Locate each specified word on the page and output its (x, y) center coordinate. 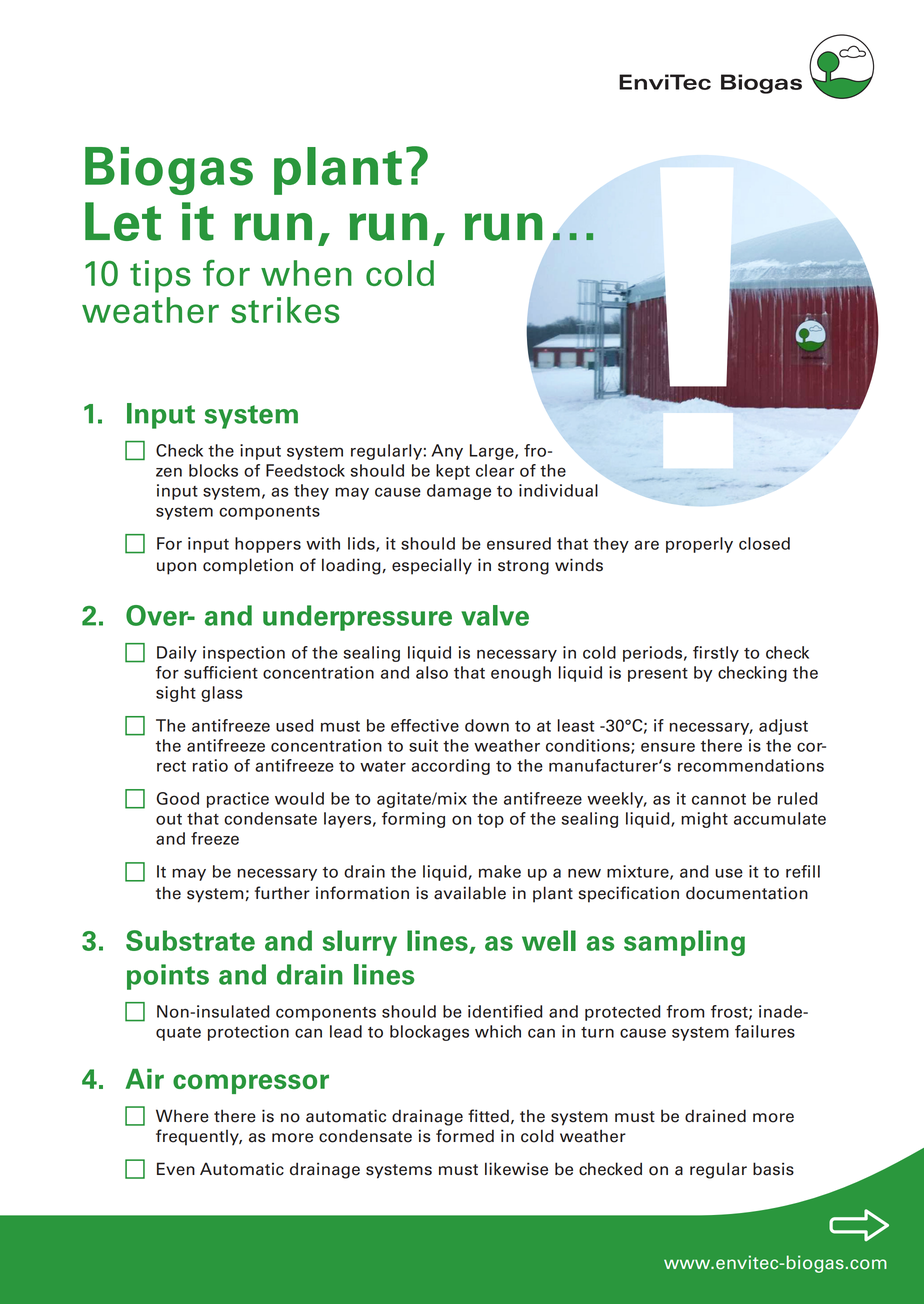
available (470, 893)
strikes (285, 310)
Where (182, 1116)
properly (699, 545)
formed (465, 1136)
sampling (684, 943)
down (487, 725)
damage (459, 492)
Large (493, 452)
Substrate (190, 940)
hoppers (268, 545)
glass (221, 694)
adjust (783, 727)
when (306, 273)
